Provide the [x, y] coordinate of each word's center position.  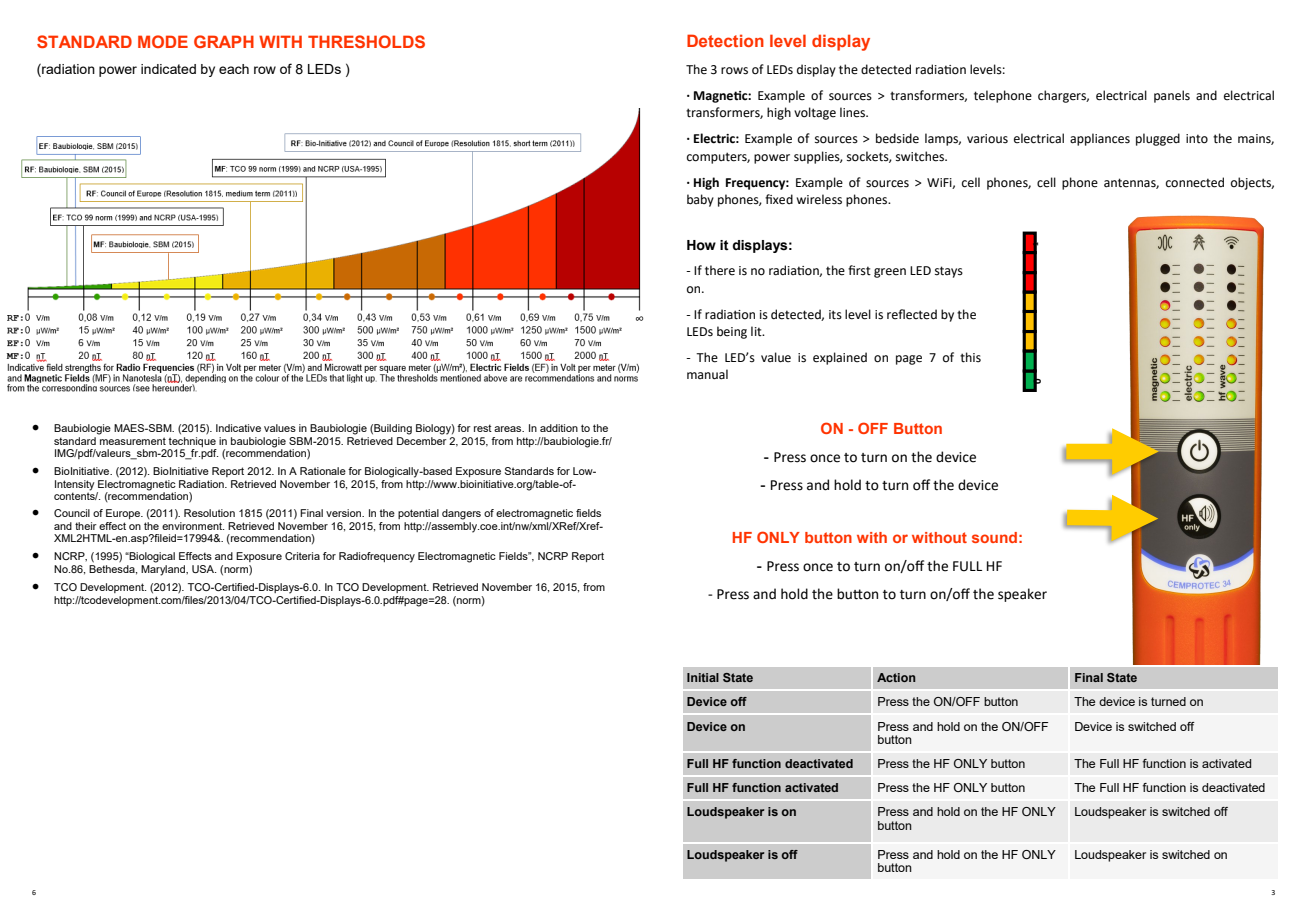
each [234, 69]
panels [1172, 96]
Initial [703, 677]
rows [734, 71]
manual [707, 374]
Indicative [238, 428]
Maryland [164, 570]
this [970, 357]
